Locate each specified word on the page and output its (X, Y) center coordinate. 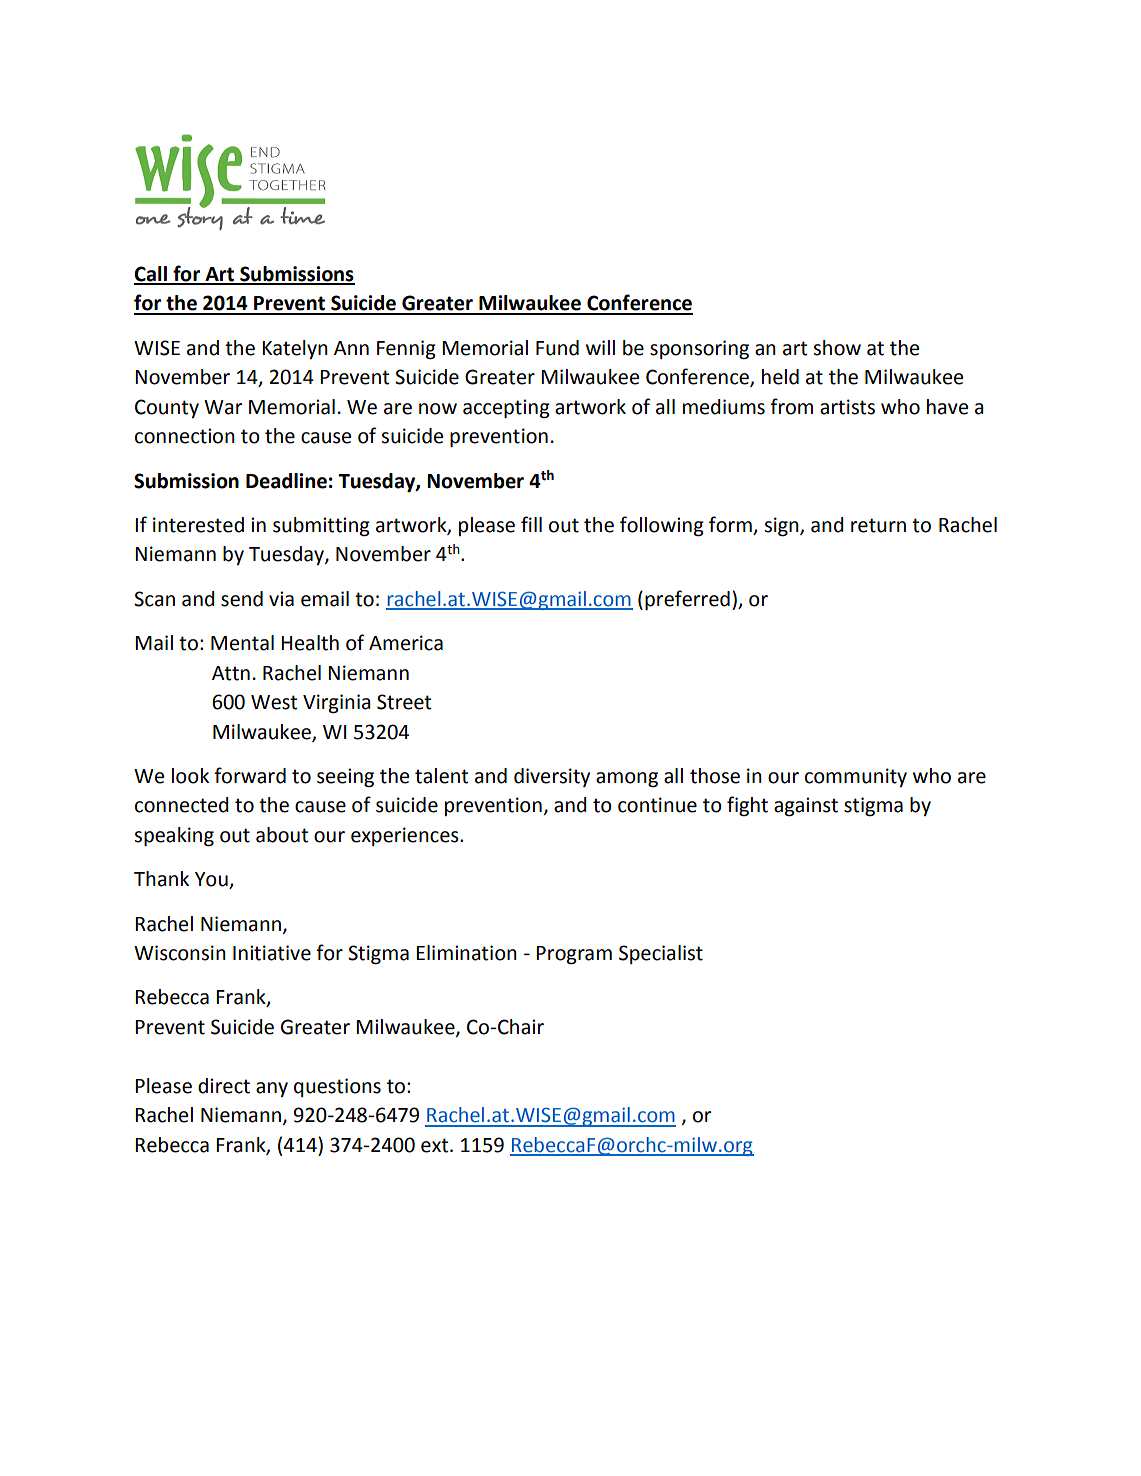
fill (531, 524)
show (837, 348)
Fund (557, 348)
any (272, 1089)
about (282, 835)
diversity (552, 777)
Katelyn (295, 349)
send (242, 599)
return (878, 525)
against (806, 807)
